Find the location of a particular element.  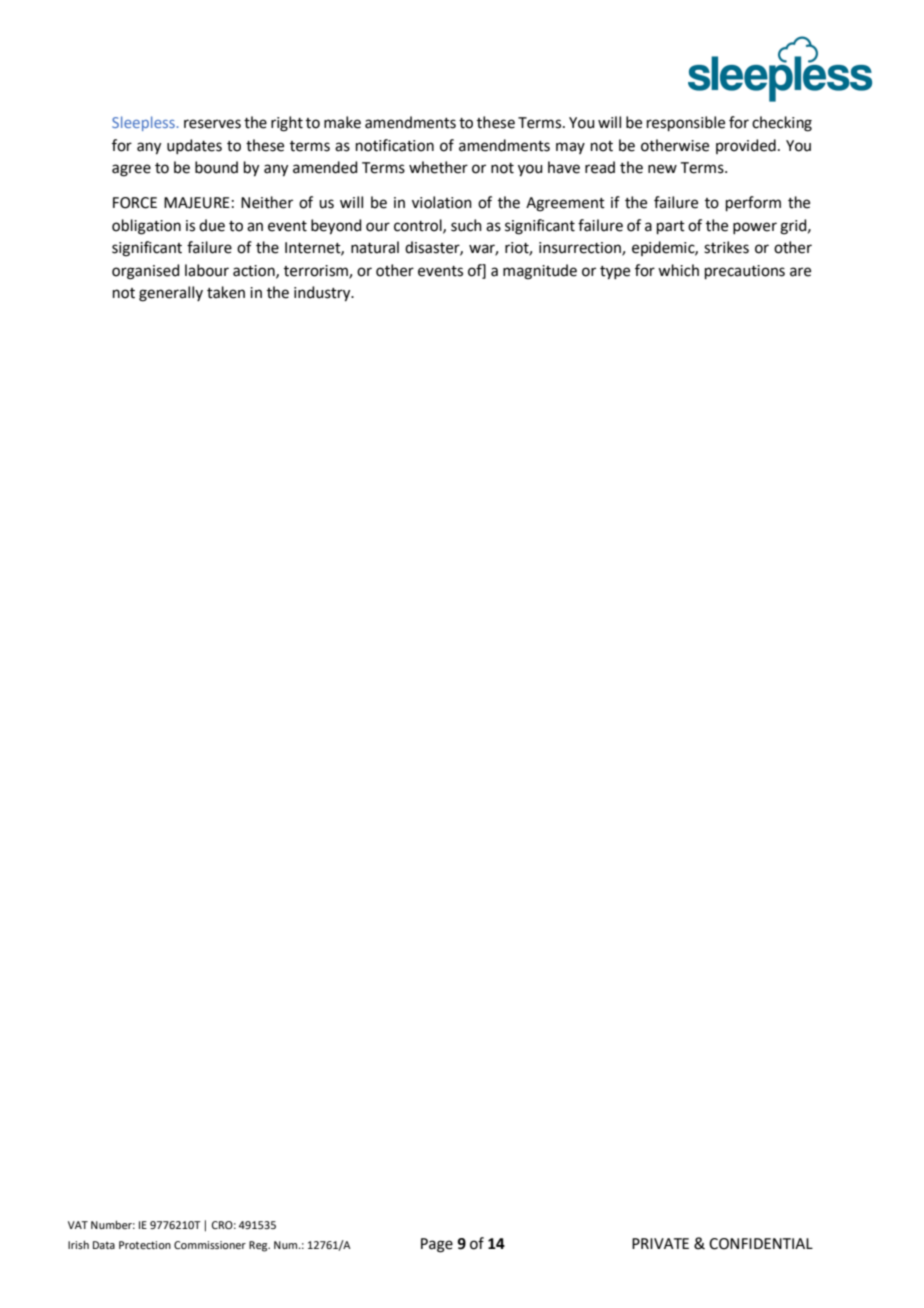

industry is located at coordinates (323, 294).
